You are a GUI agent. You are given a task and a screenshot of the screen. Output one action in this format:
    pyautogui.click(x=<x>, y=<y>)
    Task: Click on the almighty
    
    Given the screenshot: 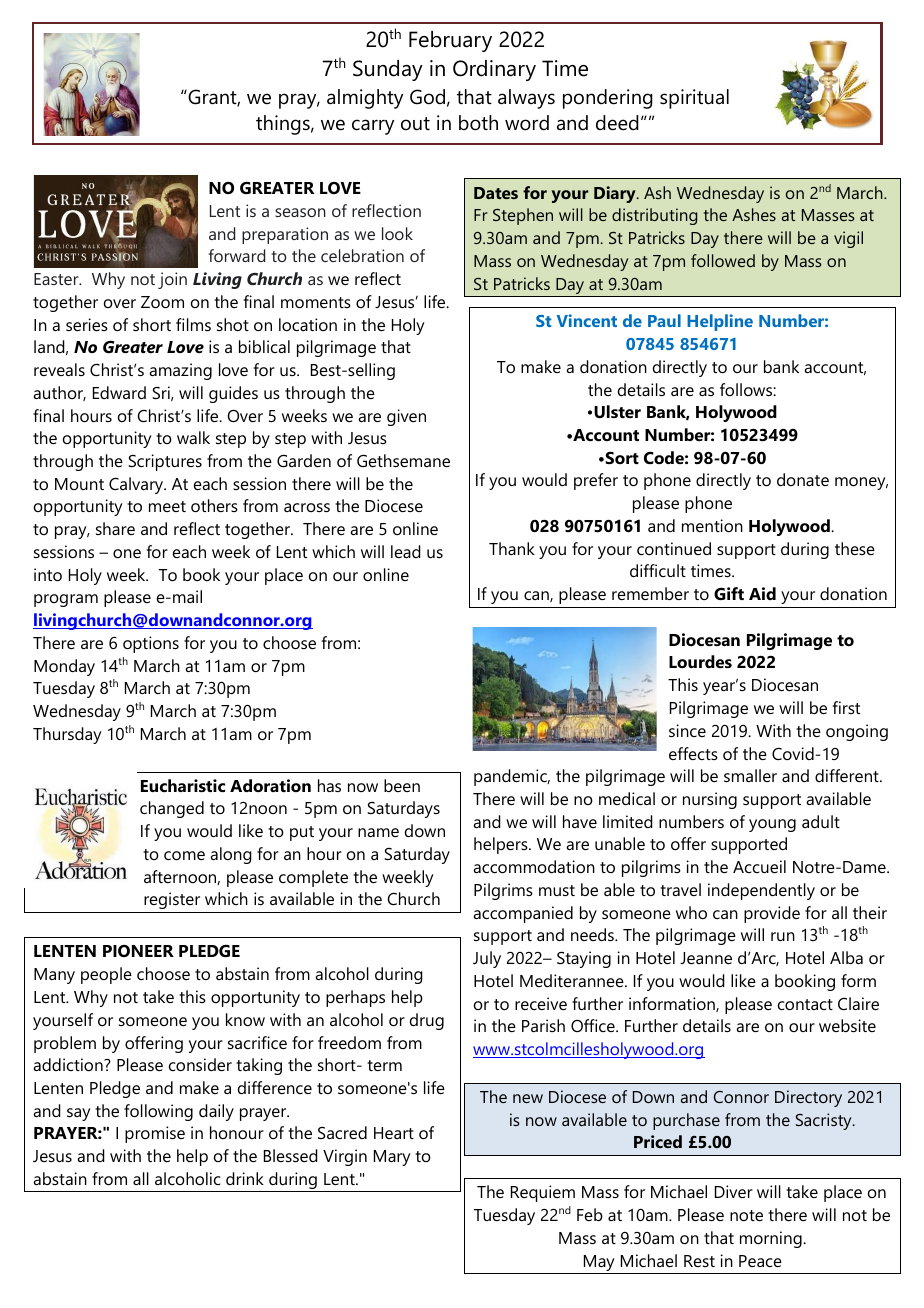 What is the action you would take?
    pyautogui.click(x=365, y=99)
